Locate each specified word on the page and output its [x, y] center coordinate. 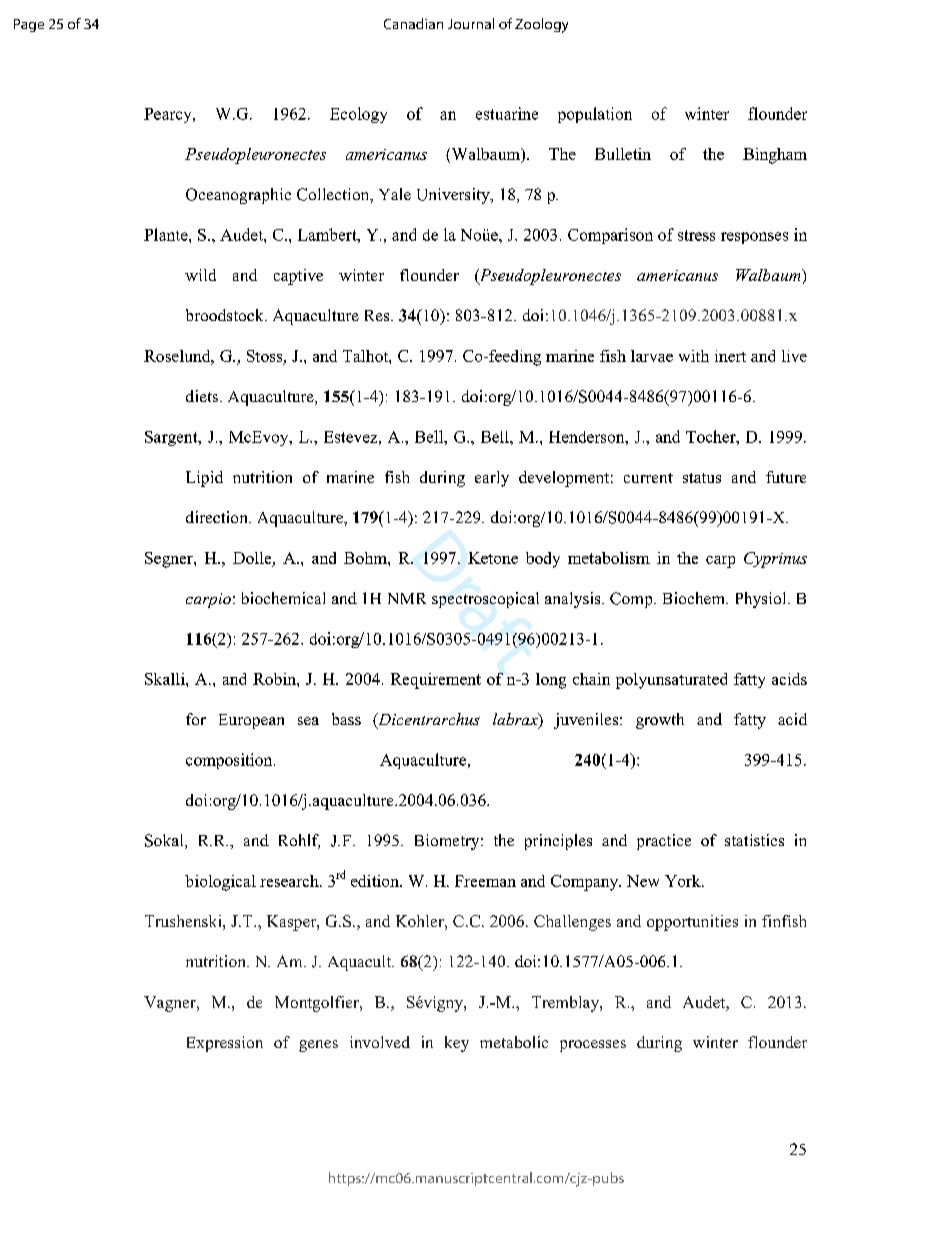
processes [593, 1046]
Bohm [366, 558]
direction [218, 517]
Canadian [413, 23]
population [595, 115]
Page [29, 25]
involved [380, 1042]
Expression [225, 1044]
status [702, 478]
